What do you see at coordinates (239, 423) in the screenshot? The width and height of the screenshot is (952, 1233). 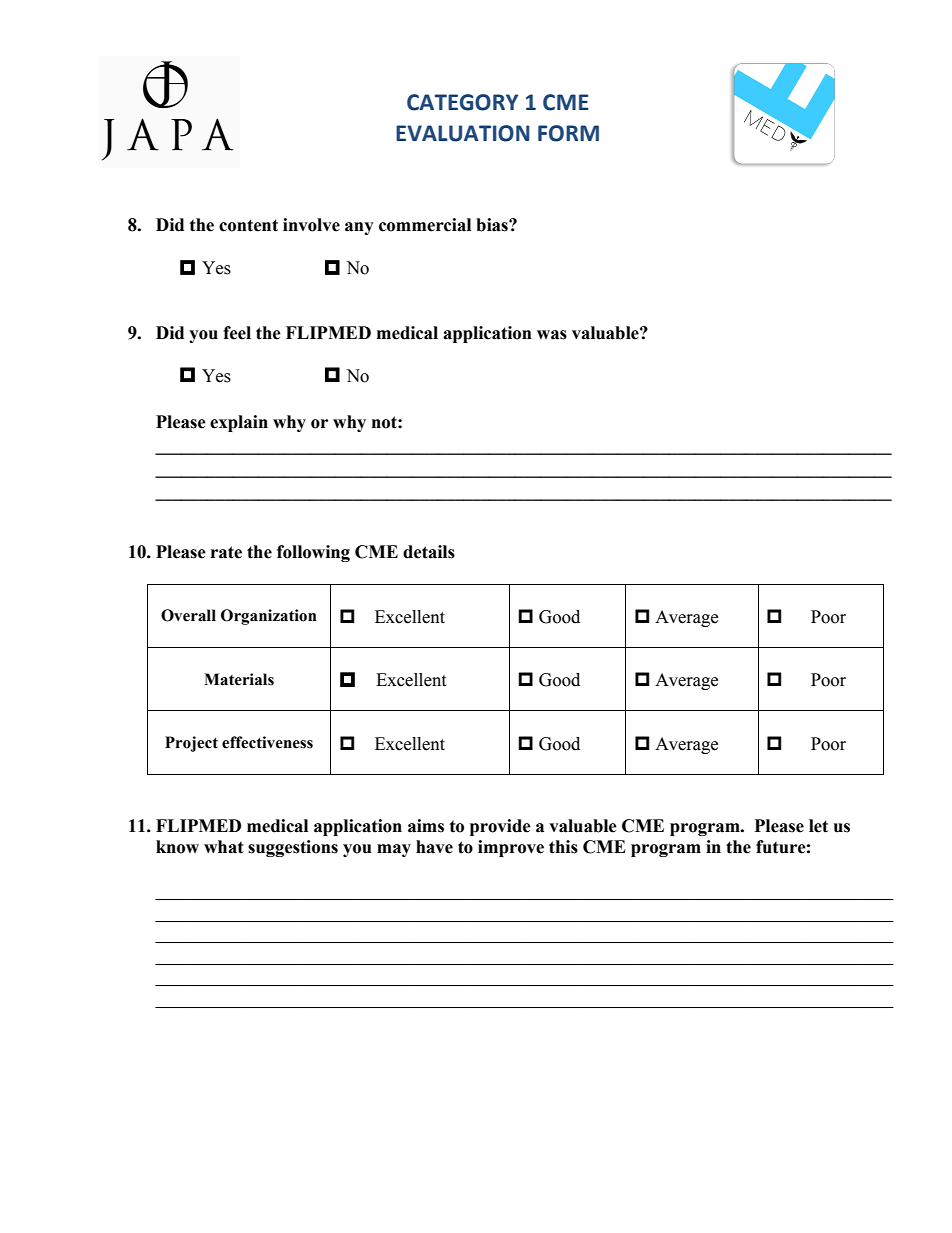 I see `explain` at bounding box center [239, 423].
